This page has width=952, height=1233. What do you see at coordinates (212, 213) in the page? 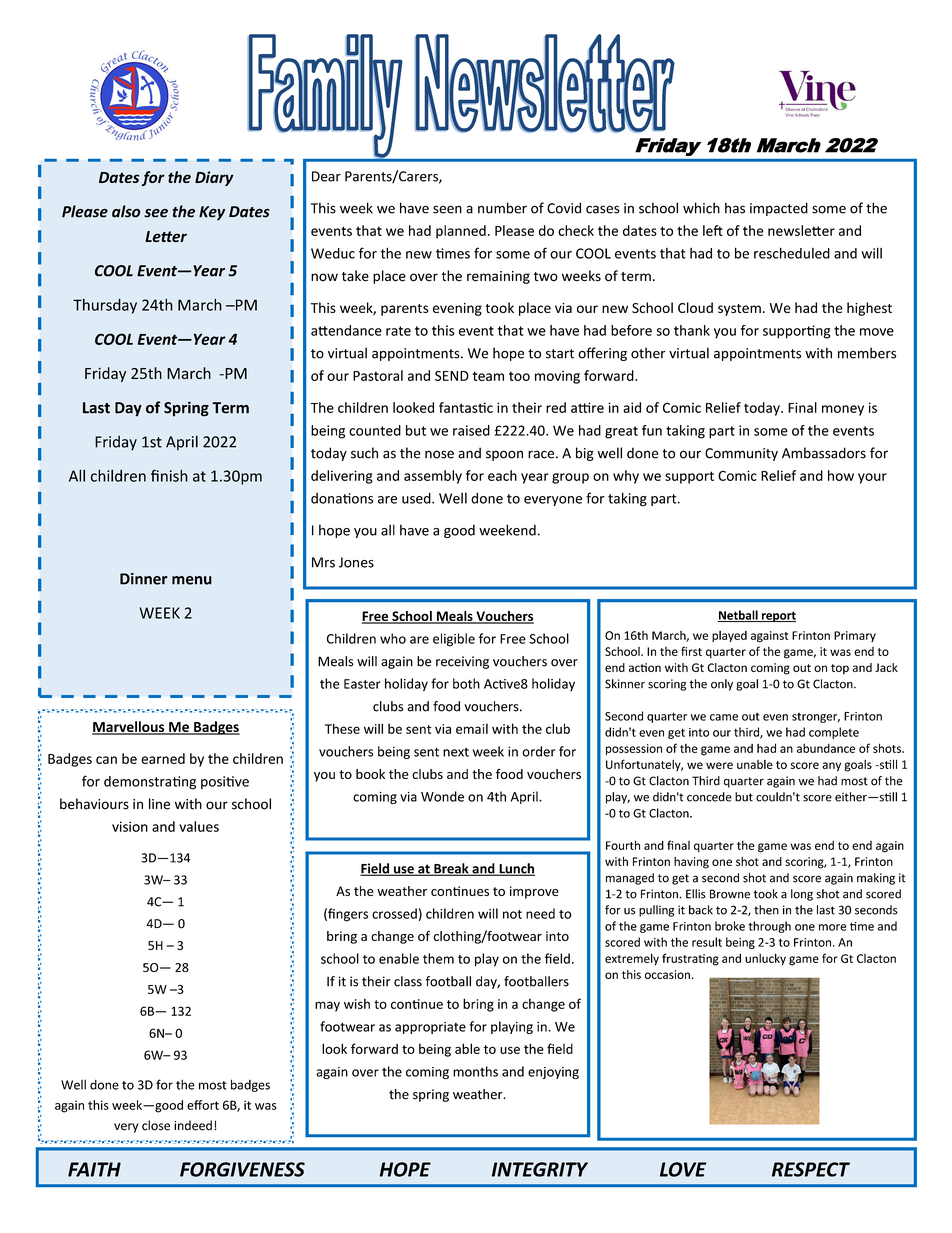
I see `Key` at bounding box center [212, 213].
